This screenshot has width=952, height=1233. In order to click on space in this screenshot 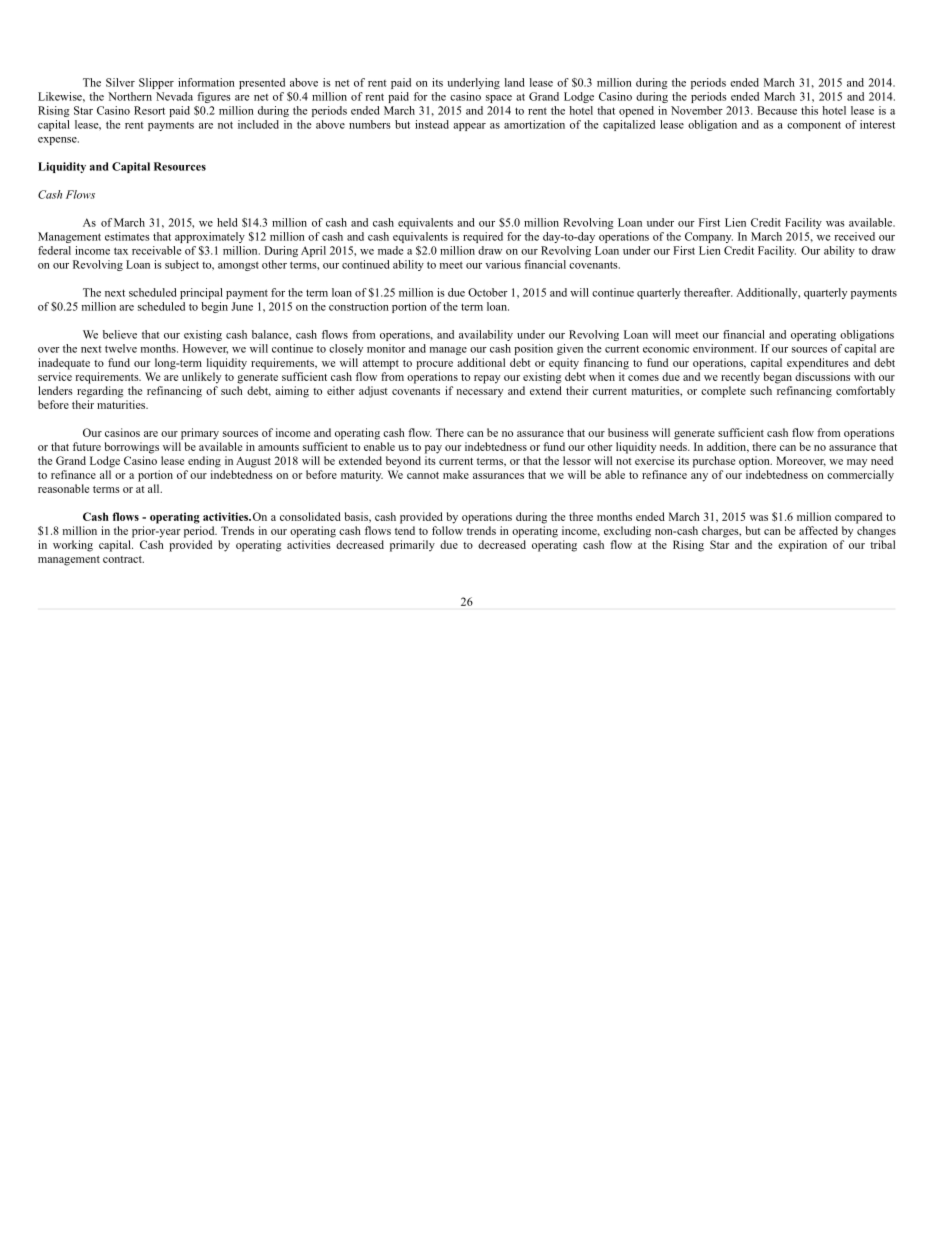, I will do `click(499, 99)`.
